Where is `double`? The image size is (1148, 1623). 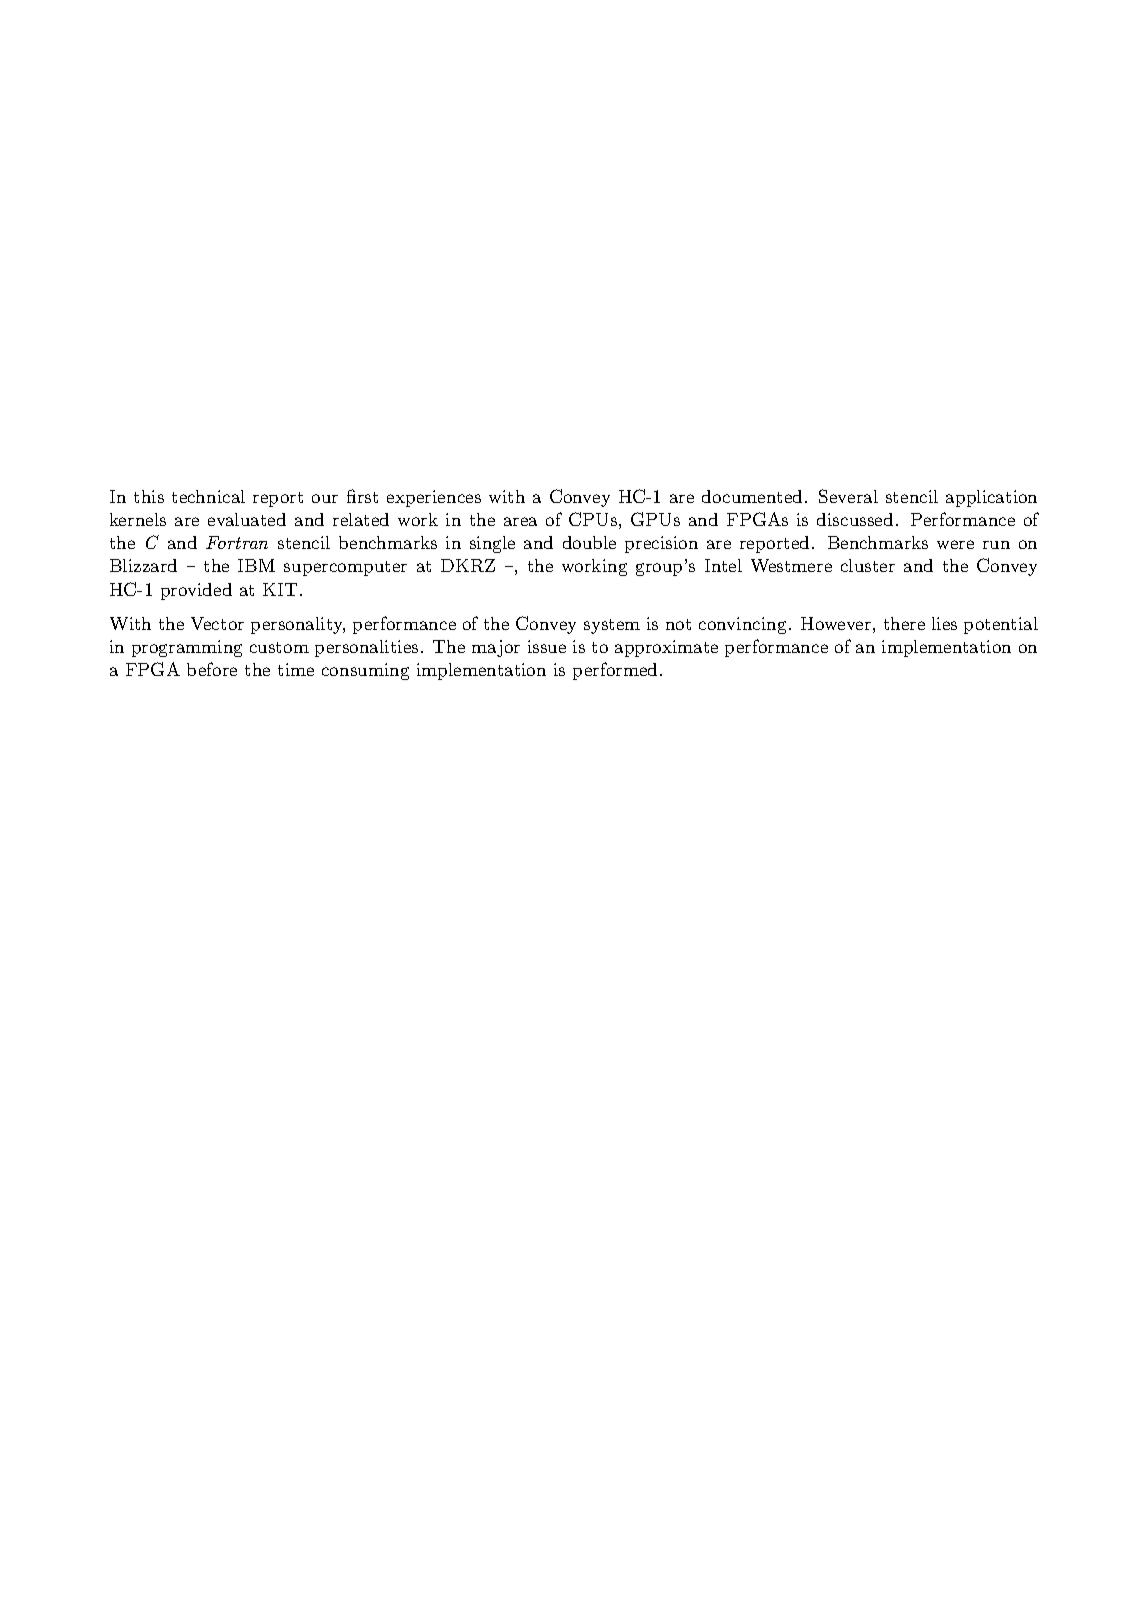
double is located at coordinates (589, 542).
